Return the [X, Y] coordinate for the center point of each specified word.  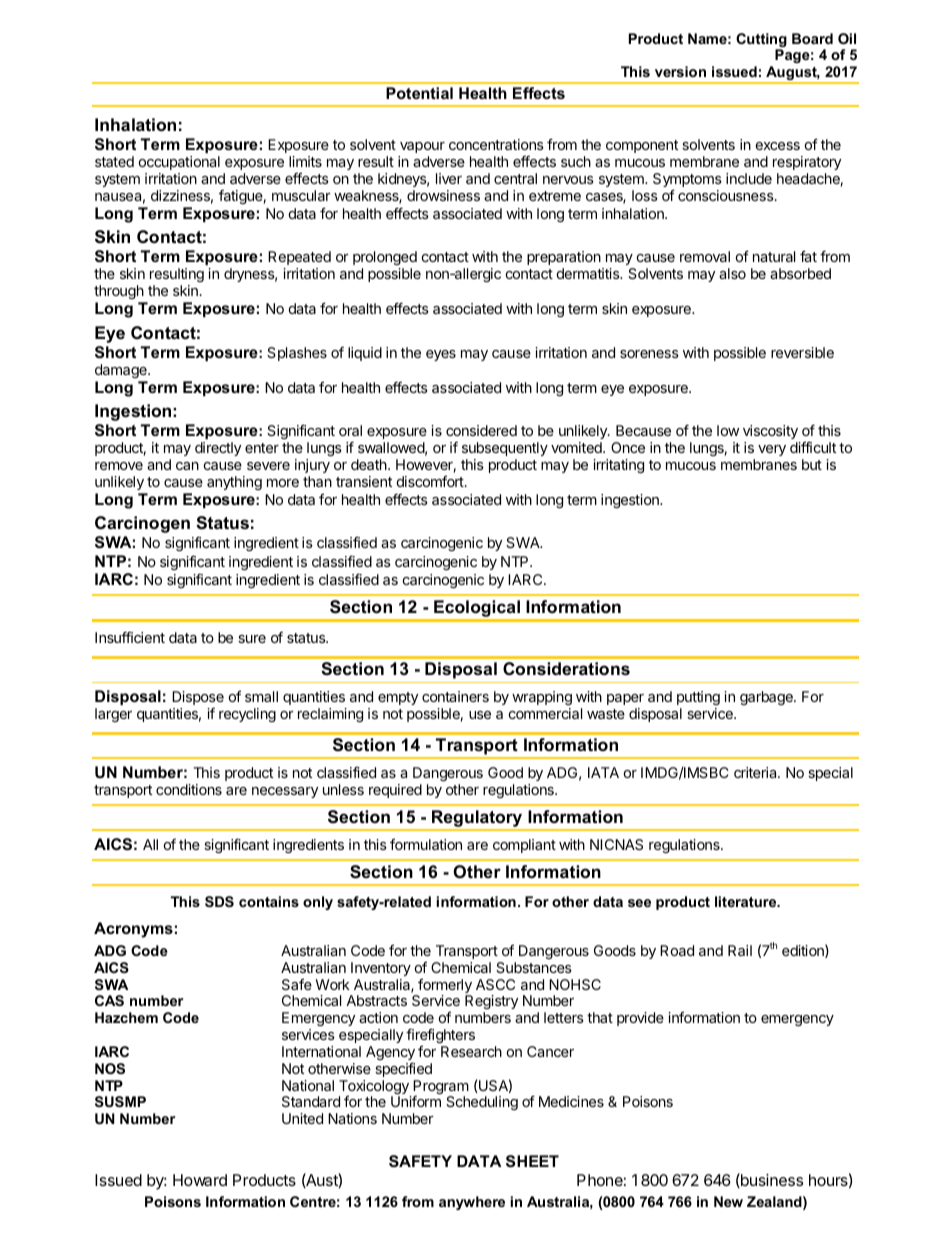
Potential [419, 93]
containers [455, 696]
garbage [767, 698]
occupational [179, 163]
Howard [200, 1180]
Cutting [761, 41]
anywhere [472, 1203]
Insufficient [130, 637]
